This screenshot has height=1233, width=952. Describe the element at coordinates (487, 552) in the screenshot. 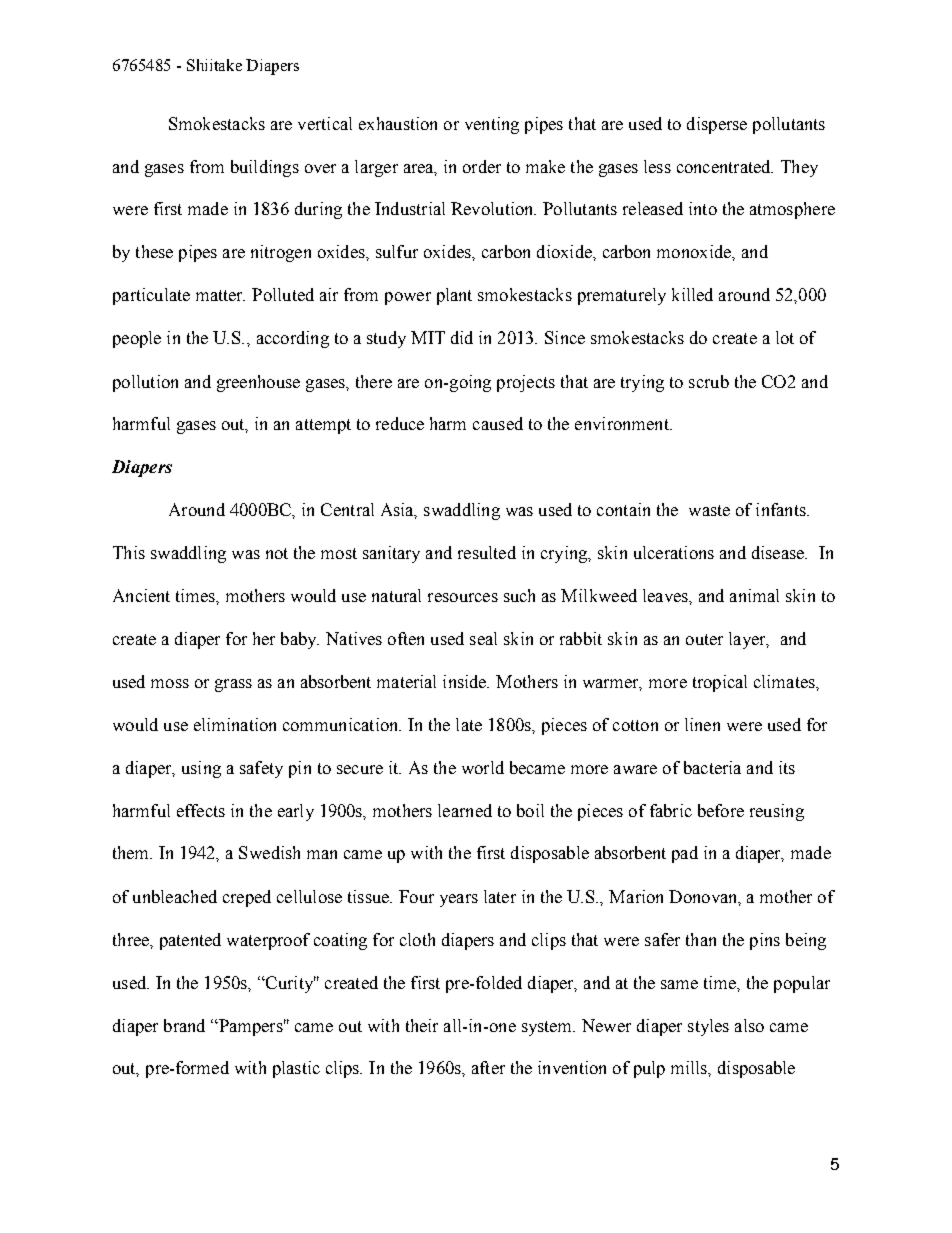

I see `resulted` at that location.
